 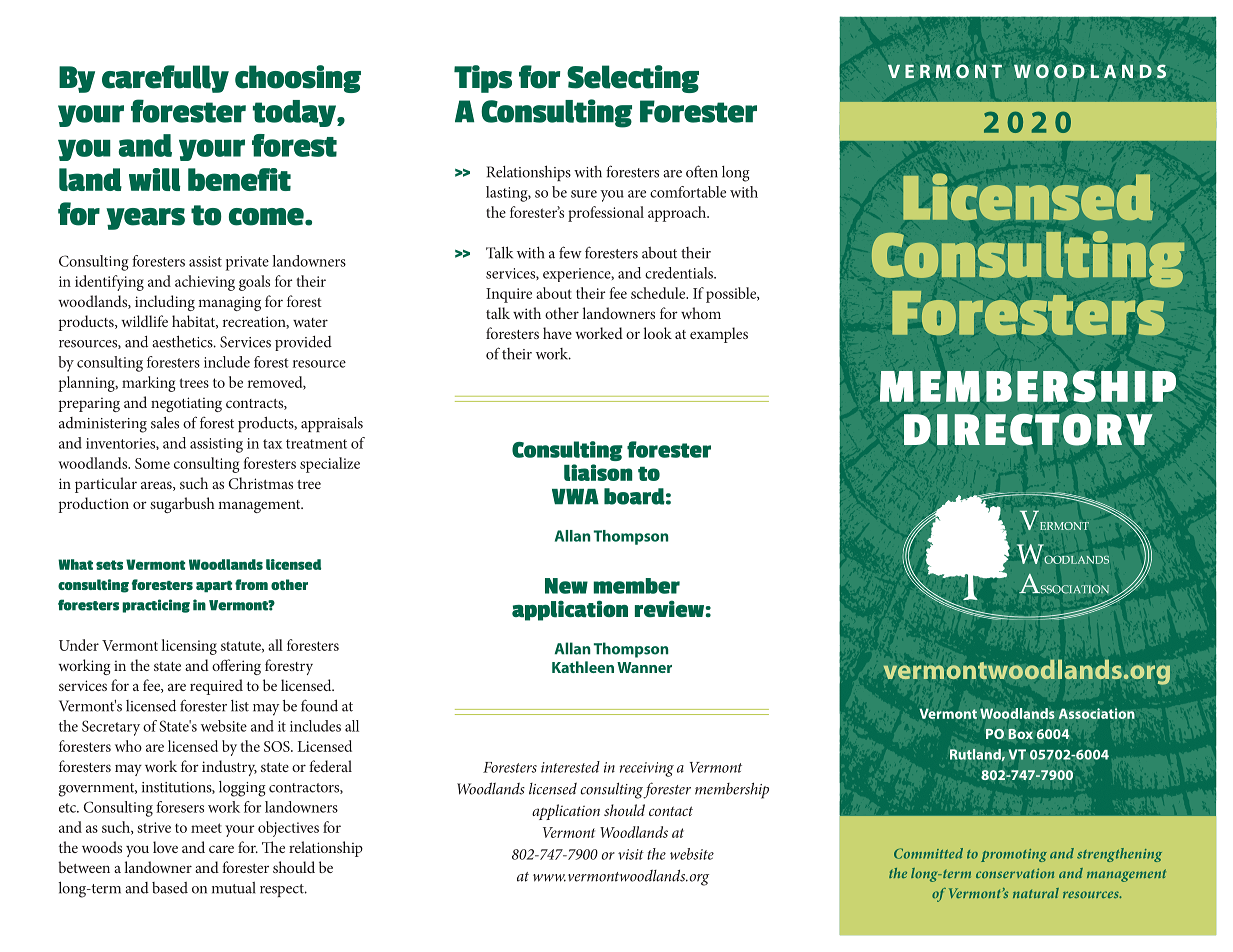 What do you see at coordinates (1097, 713) in the screenshot?
I see `Association` at bounding box center [1097, 713].
